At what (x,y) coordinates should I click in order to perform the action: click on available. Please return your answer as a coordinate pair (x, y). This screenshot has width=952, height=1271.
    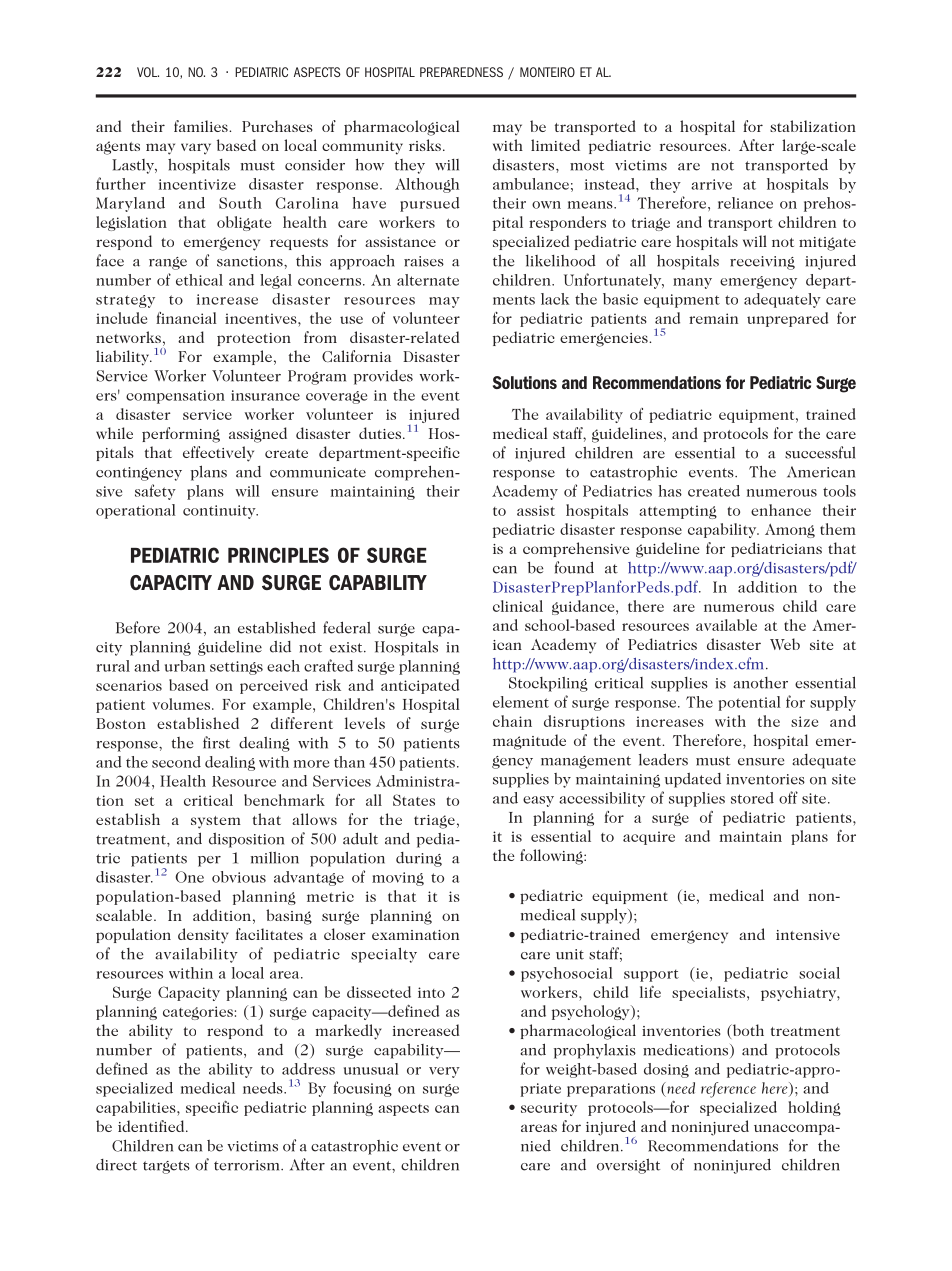
    Looking at the image, I should click on (726, 625).
